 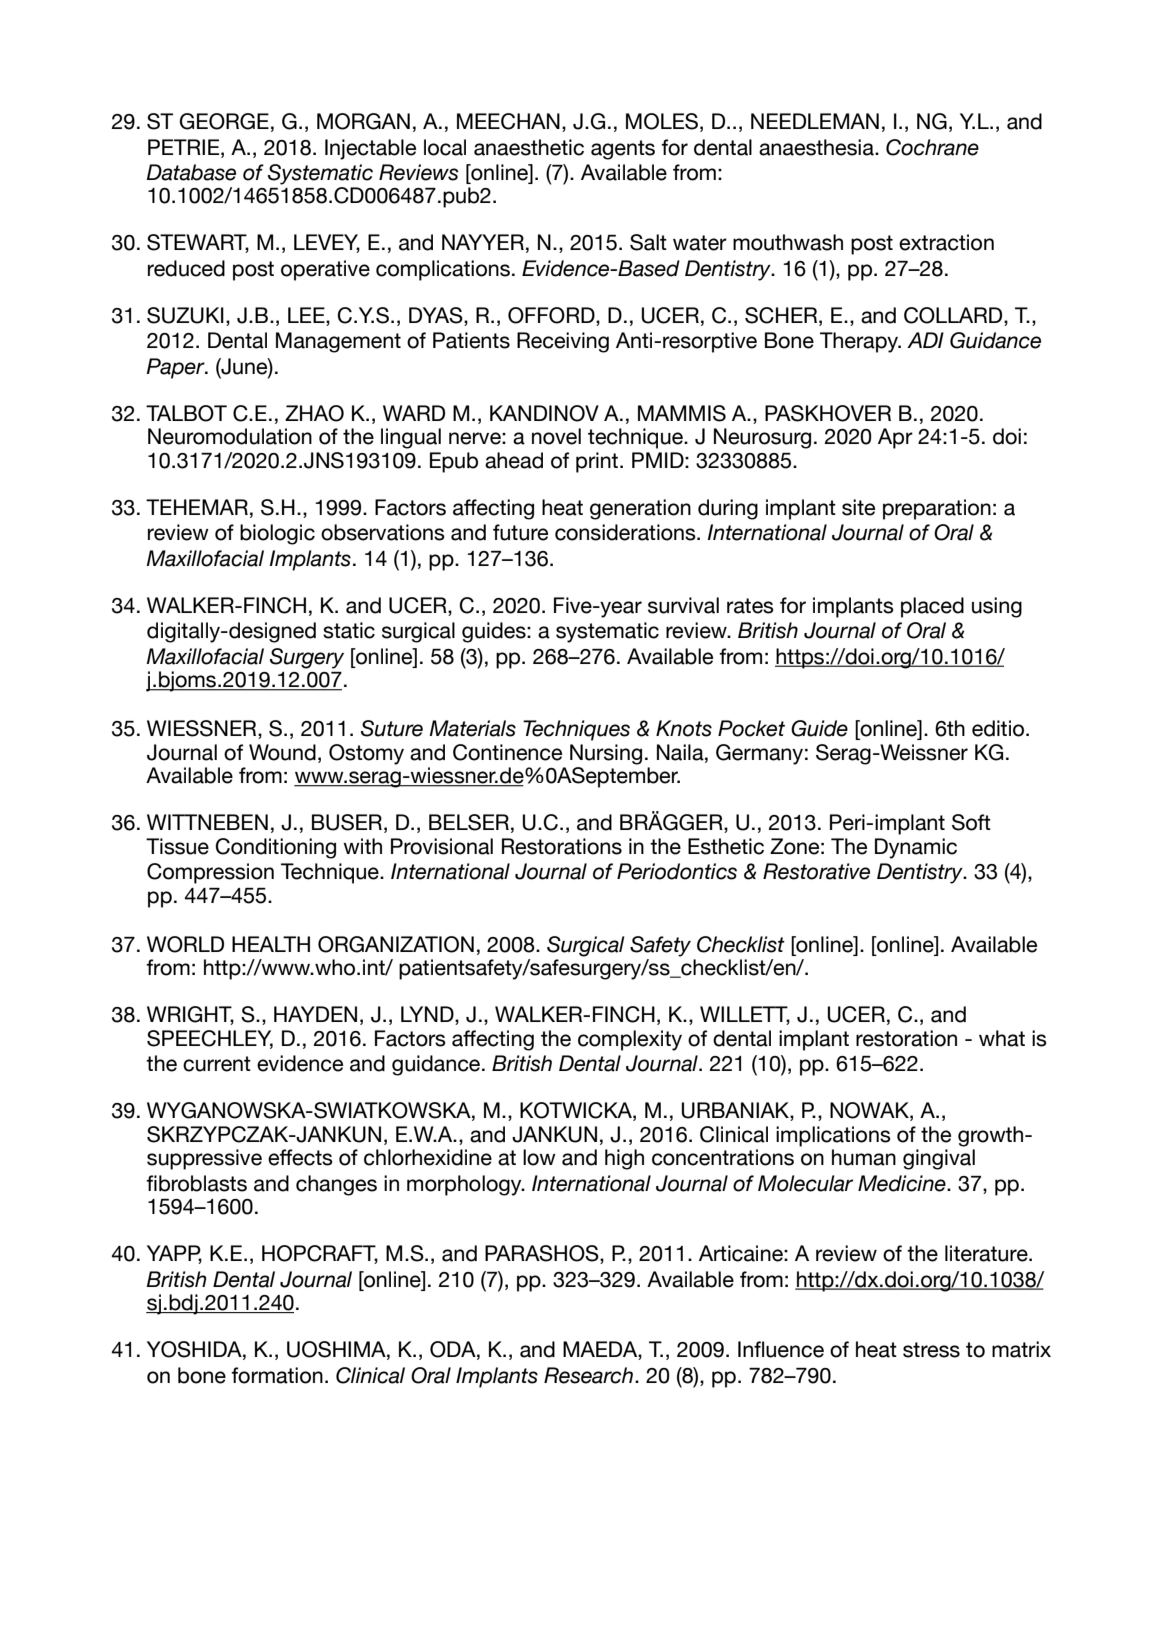 What do you see at coordinates (588, 1375) in the screenshot?
I see `Research` at bounding box center [588, 1375].
